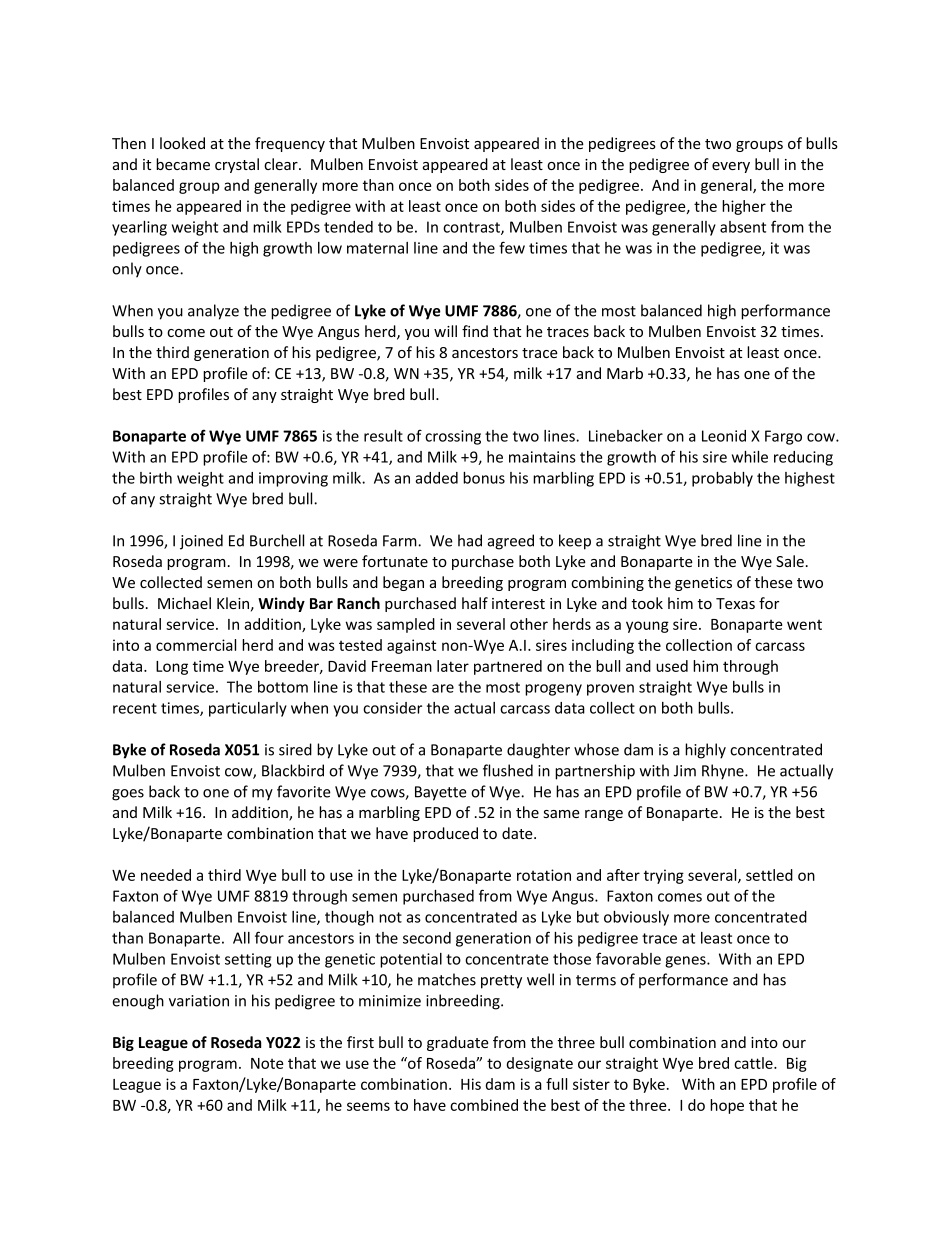 This screenshot has width=952, height=1233. I want to click on combined, so click(484, 1105).
